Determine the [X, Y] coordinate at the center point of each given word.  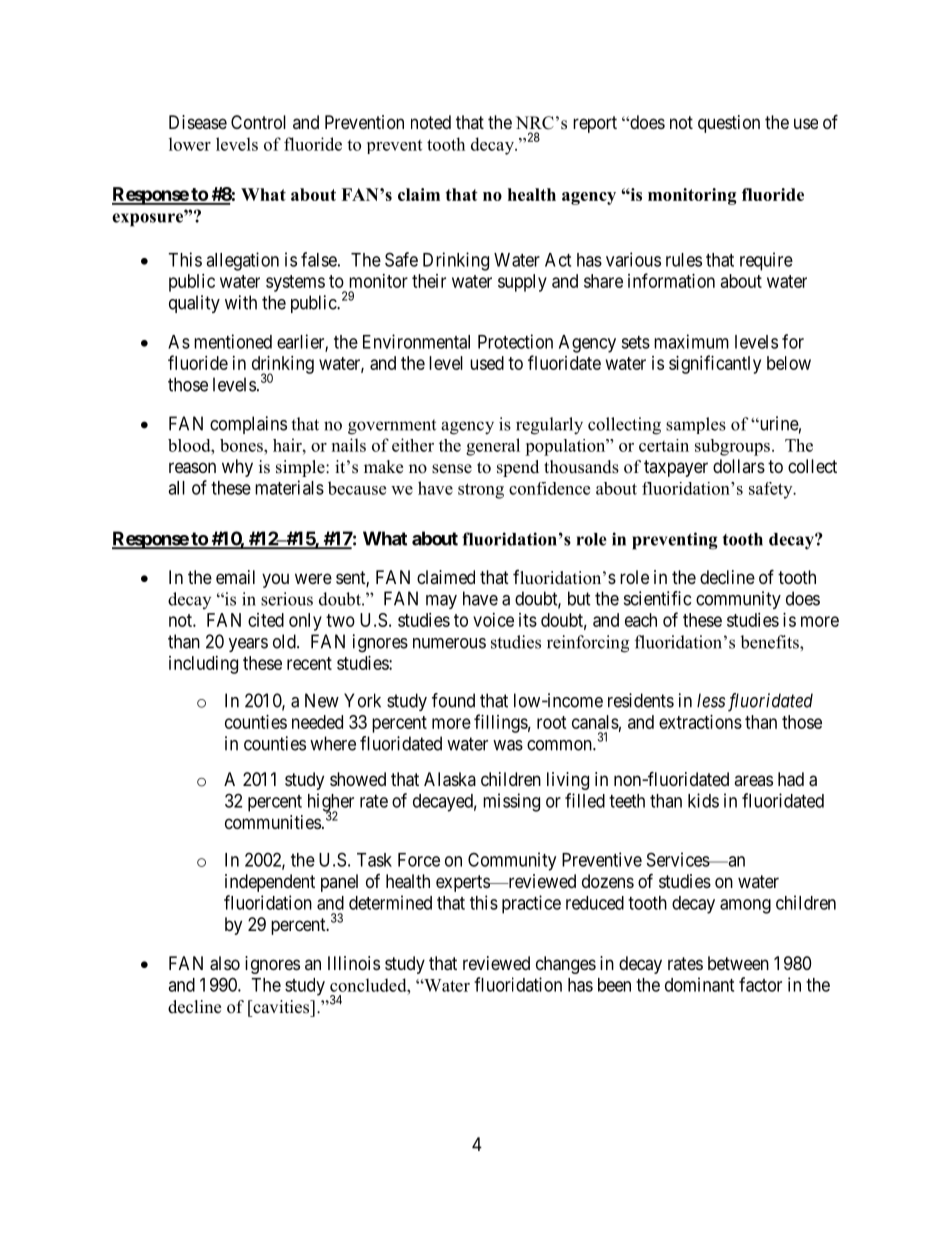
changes [566, 965]
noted [431, 122]
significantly [715, 364]
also [225, 963]
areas [753, 780]
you [275, 580]
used [487, 363]
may [441, 602]
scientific [657, 598]
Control [258, 122]
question [729, 124]
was [508, 745]
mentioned [233, 341]
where [333, 743]
